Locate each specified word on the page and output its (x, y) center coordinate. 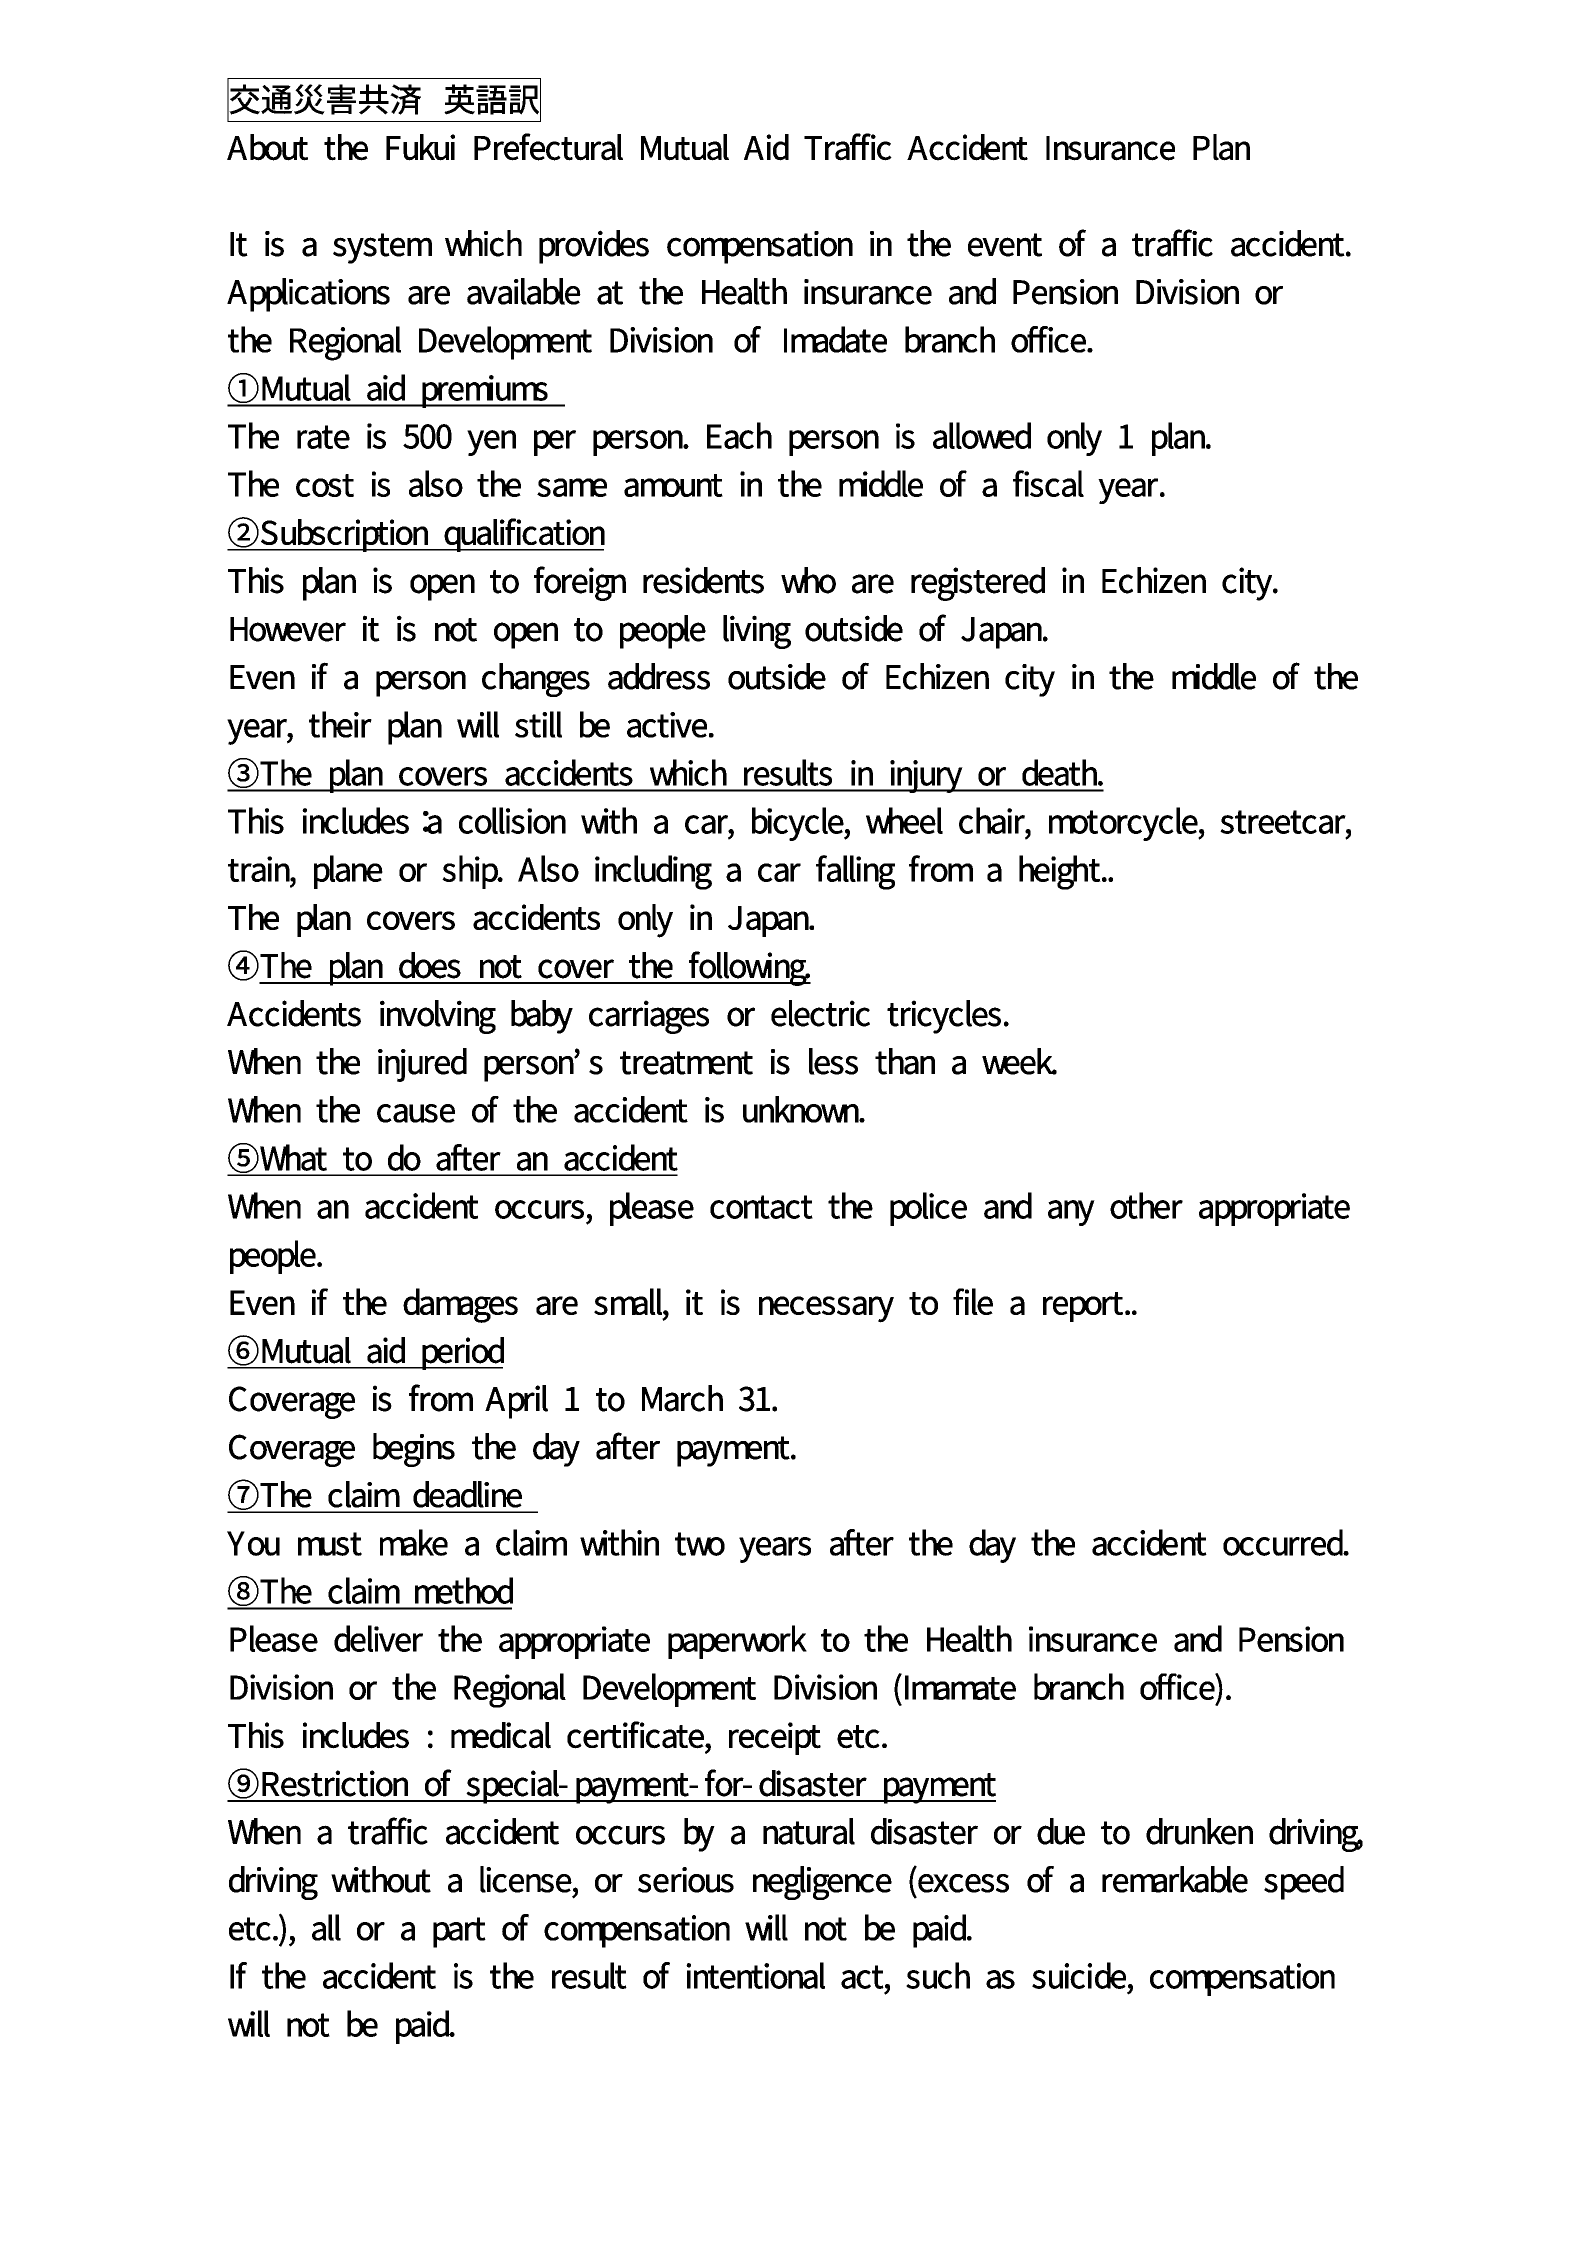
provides (594, 247)
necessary (826, 1309)
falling (855, 872)
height (1061, 872)
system (382, 248)
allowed (982, 435)
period (462, 1353)
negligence (822, 1883)
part (459, 1932)
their (340, 724)
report (1085, 1307)
